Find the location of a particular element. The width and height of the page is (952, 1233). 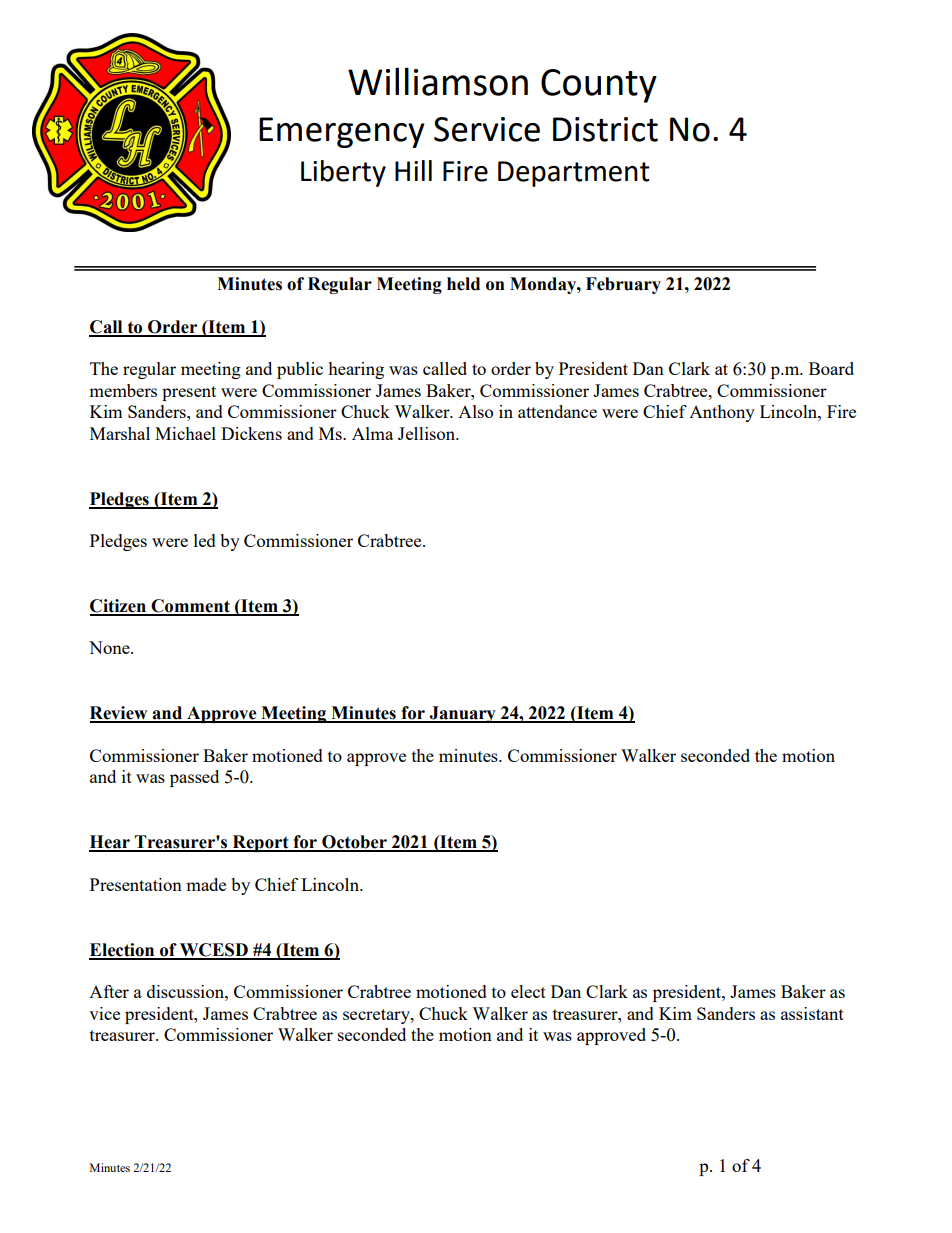

secretary is located at coordinates (377, 1016).
